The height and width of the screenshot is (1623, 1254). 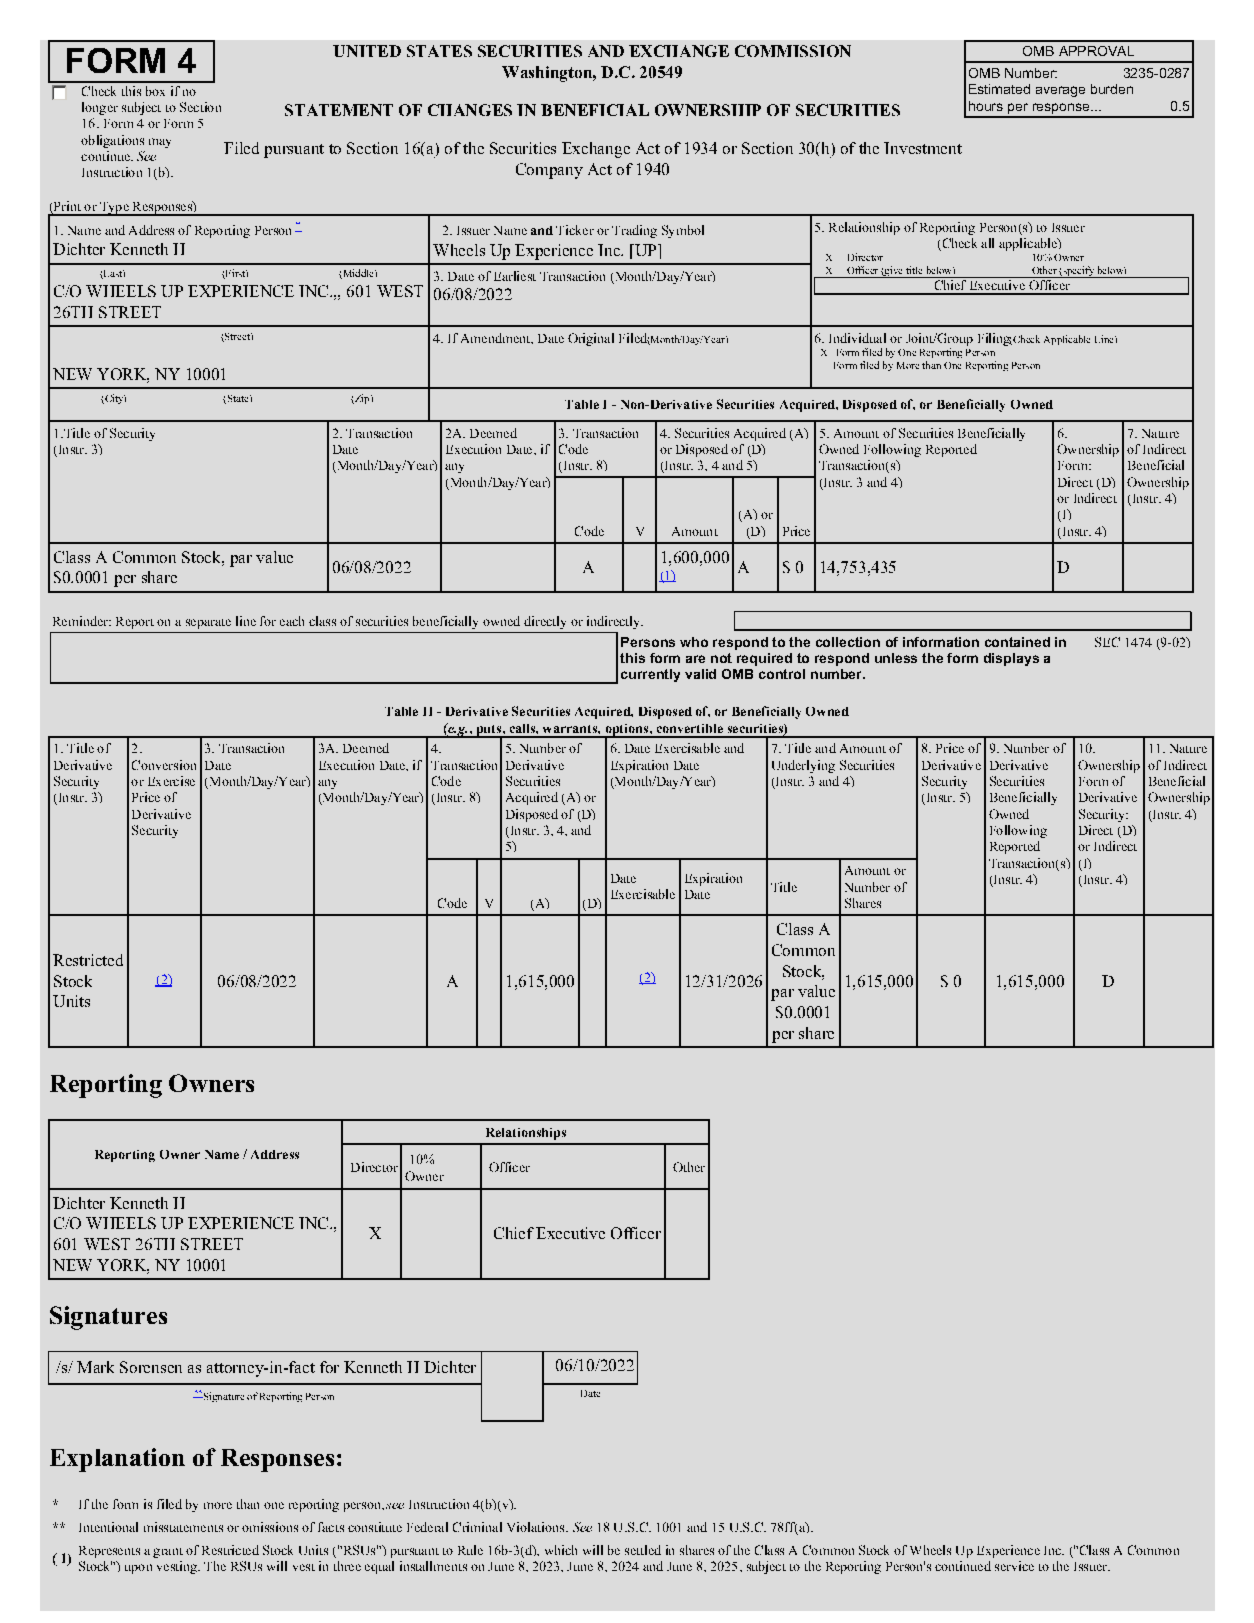 What do you see at coordinates (549, 171) in the screenshot?
I see `Company` at bounding box center [549, 171].
